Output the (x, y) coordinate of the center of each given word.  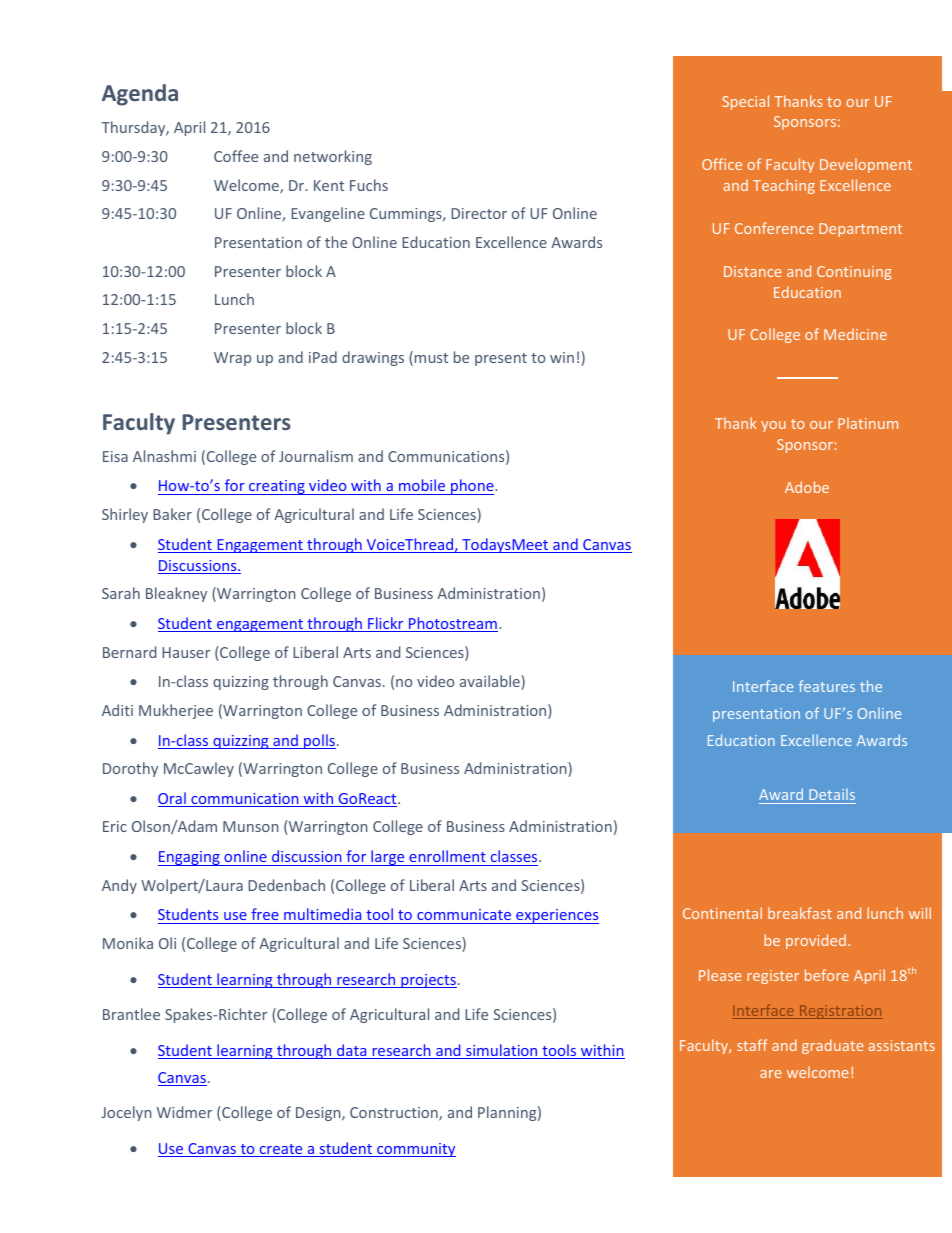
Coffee (236, 156)
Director (479, 213)
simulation (502, 1051)
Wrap (232, 359)
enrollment (447, 856)
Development (866, 165)
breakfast (800, 913)
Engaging (190, 858)
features (827, 686)
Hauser (186, 652)
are (771, 1074)
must (431, 358)
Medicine (855, 334)
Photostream (452, 624)
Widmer (184, 1112)
